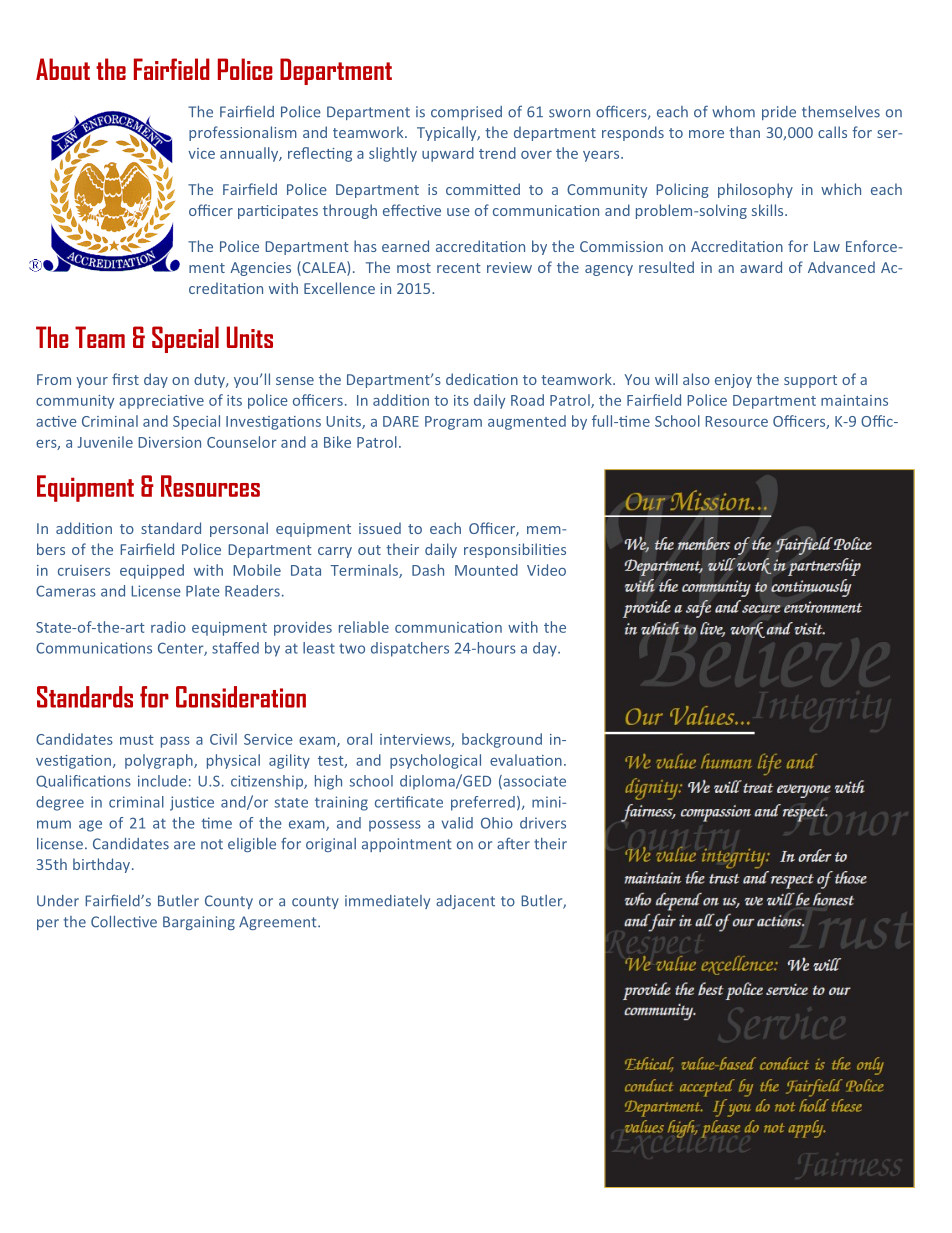  I want to click on recent, so click(459, 268).
